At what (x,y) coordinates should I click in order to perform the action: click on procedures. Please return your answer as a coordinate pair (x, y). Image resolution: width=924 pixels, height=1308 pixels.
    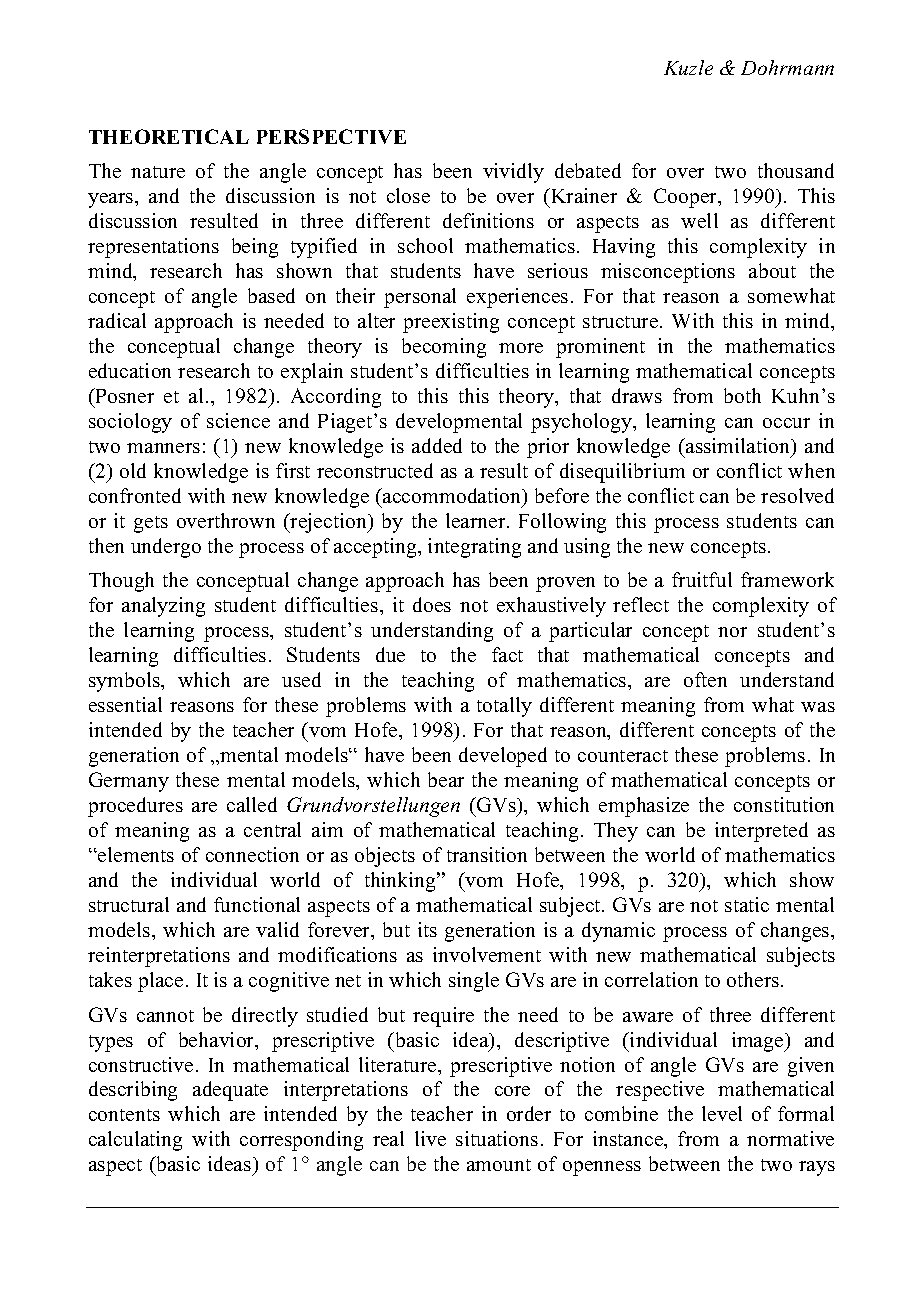
    Looking at the image, I should click on (135, 807).
